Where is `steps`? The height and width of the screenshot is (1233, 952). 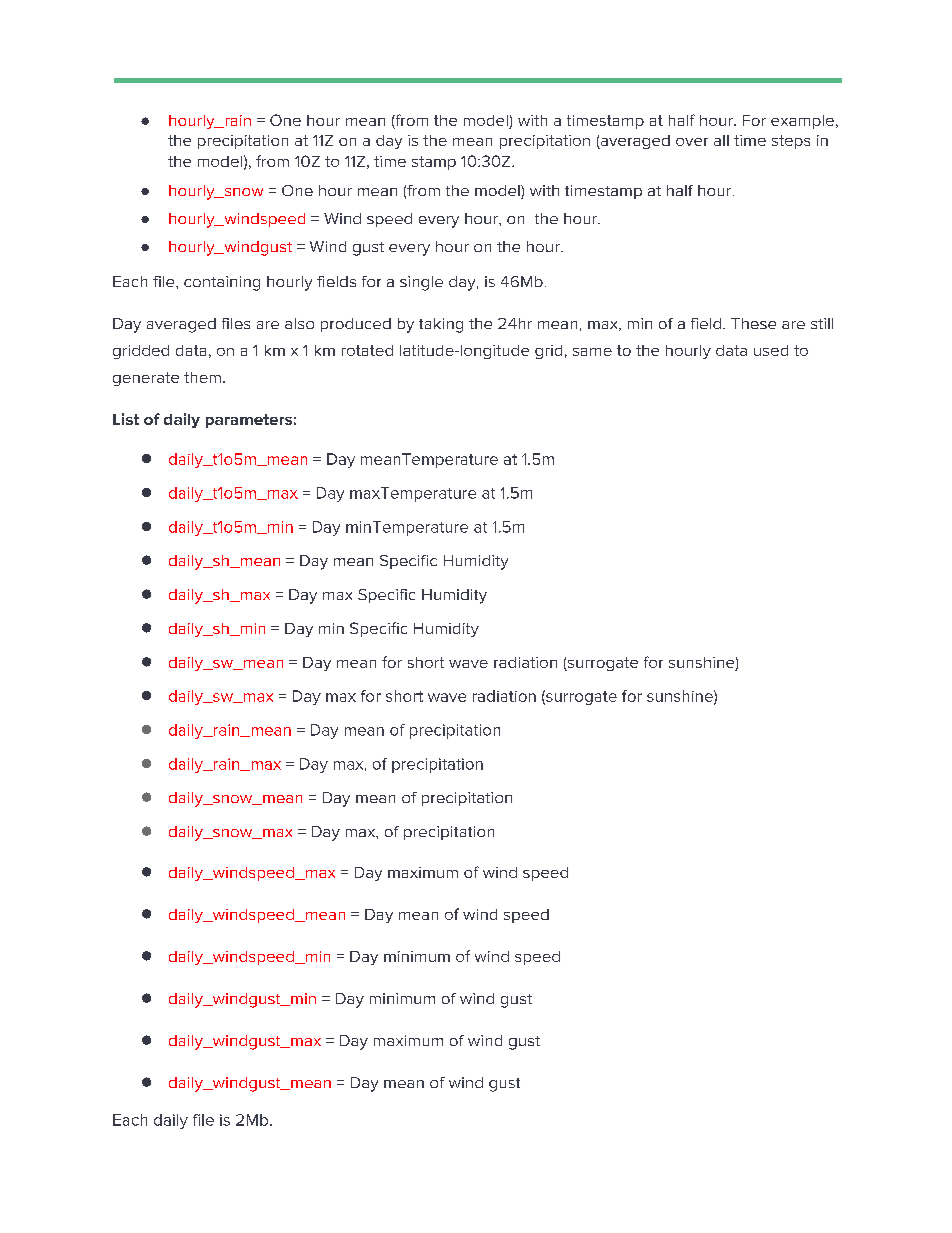 steps is located at coordinates (791, 142).
